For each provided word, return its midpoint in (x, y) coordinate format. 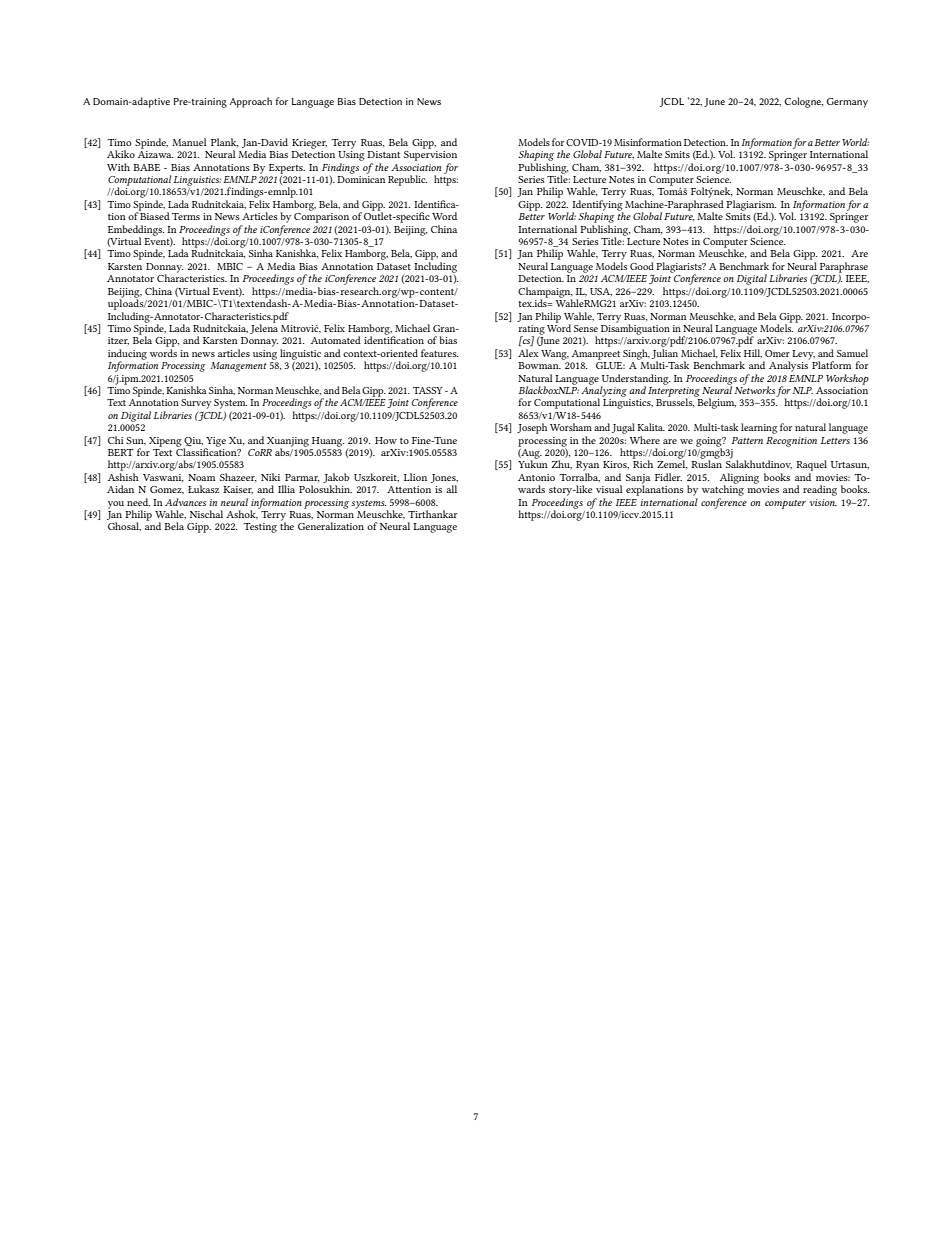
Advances (185, 502)
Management (238, 367)
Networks (754, 389)
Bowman (539, 365)
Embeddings (136, 231)
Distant (383, 154)
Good (642, 266)
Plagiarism (751, 206)
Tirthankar (433, 514)
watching (723, 489)
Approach (251, 102)
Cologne (803, 102)
